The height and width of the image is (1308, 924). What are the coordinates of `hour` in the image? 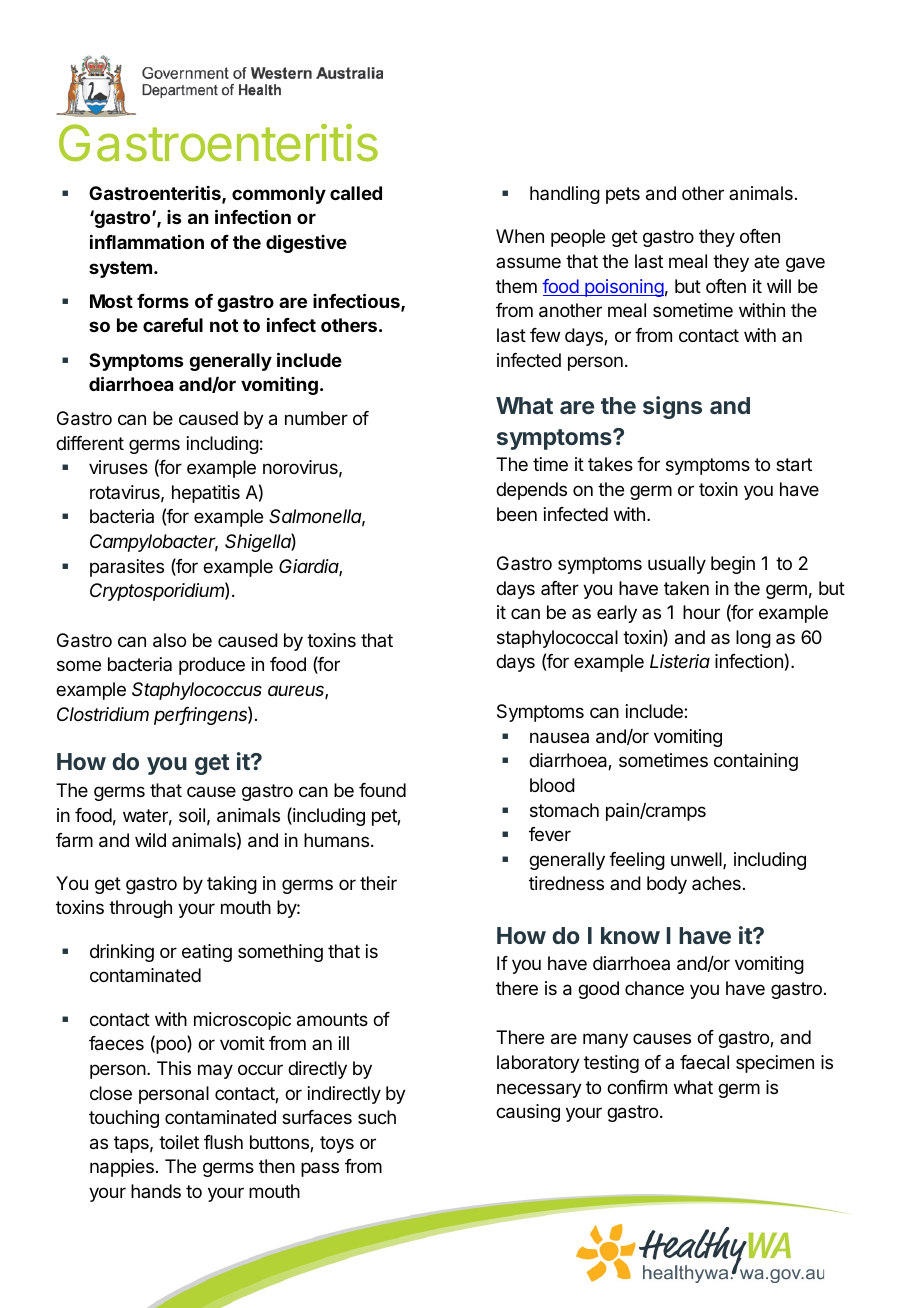 It's located at (701, 612).
